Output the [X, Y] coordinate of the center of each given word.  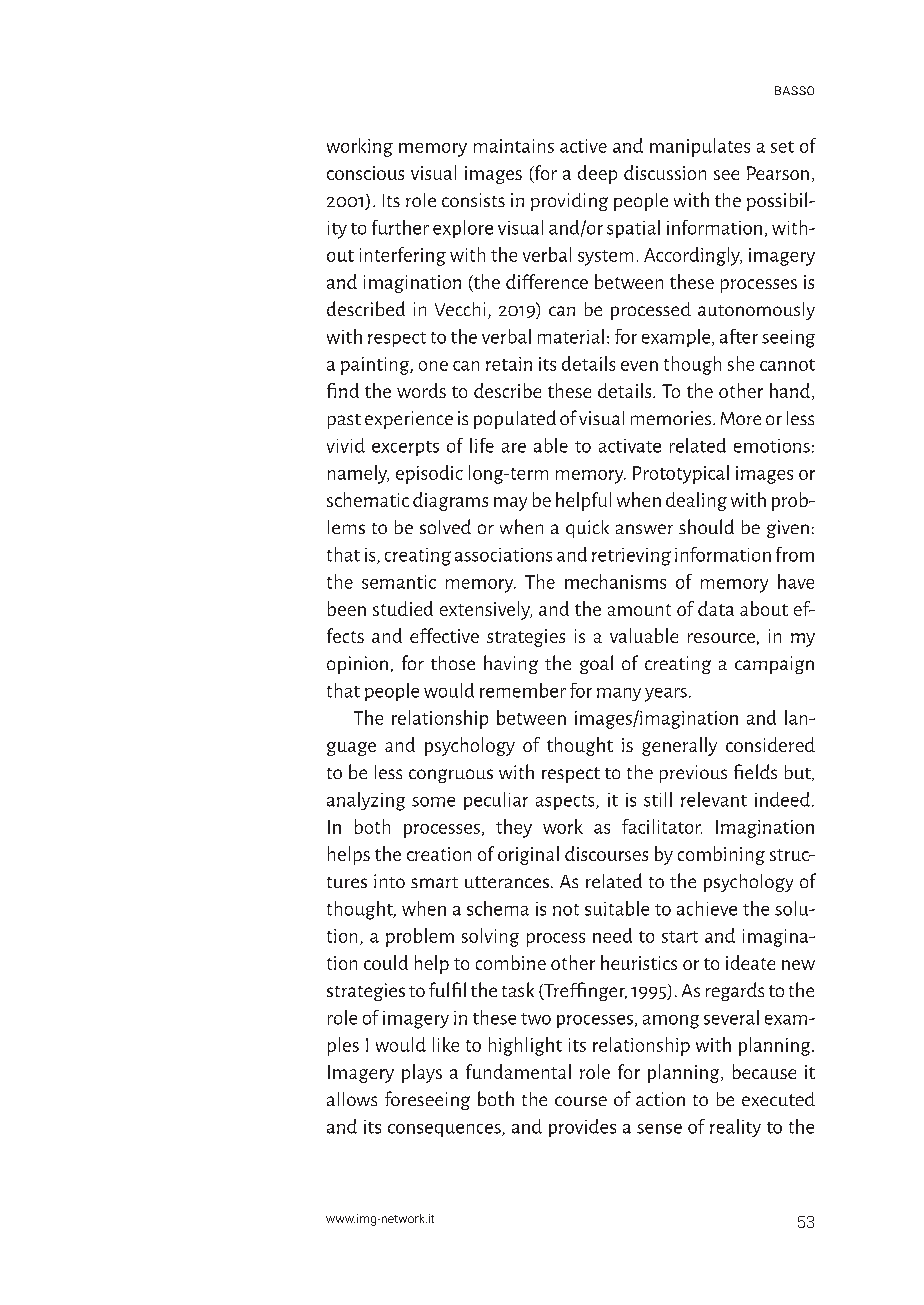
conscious [365, 173]
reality [735, 1128]
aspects [566, 802]
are [514, 448]
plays [422, 1073]
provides [582, 1128]
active [583, 146]
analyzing [366, 801]
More [741, 418]
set [782, 147]
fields [755, 771]
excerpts [405, 448]
